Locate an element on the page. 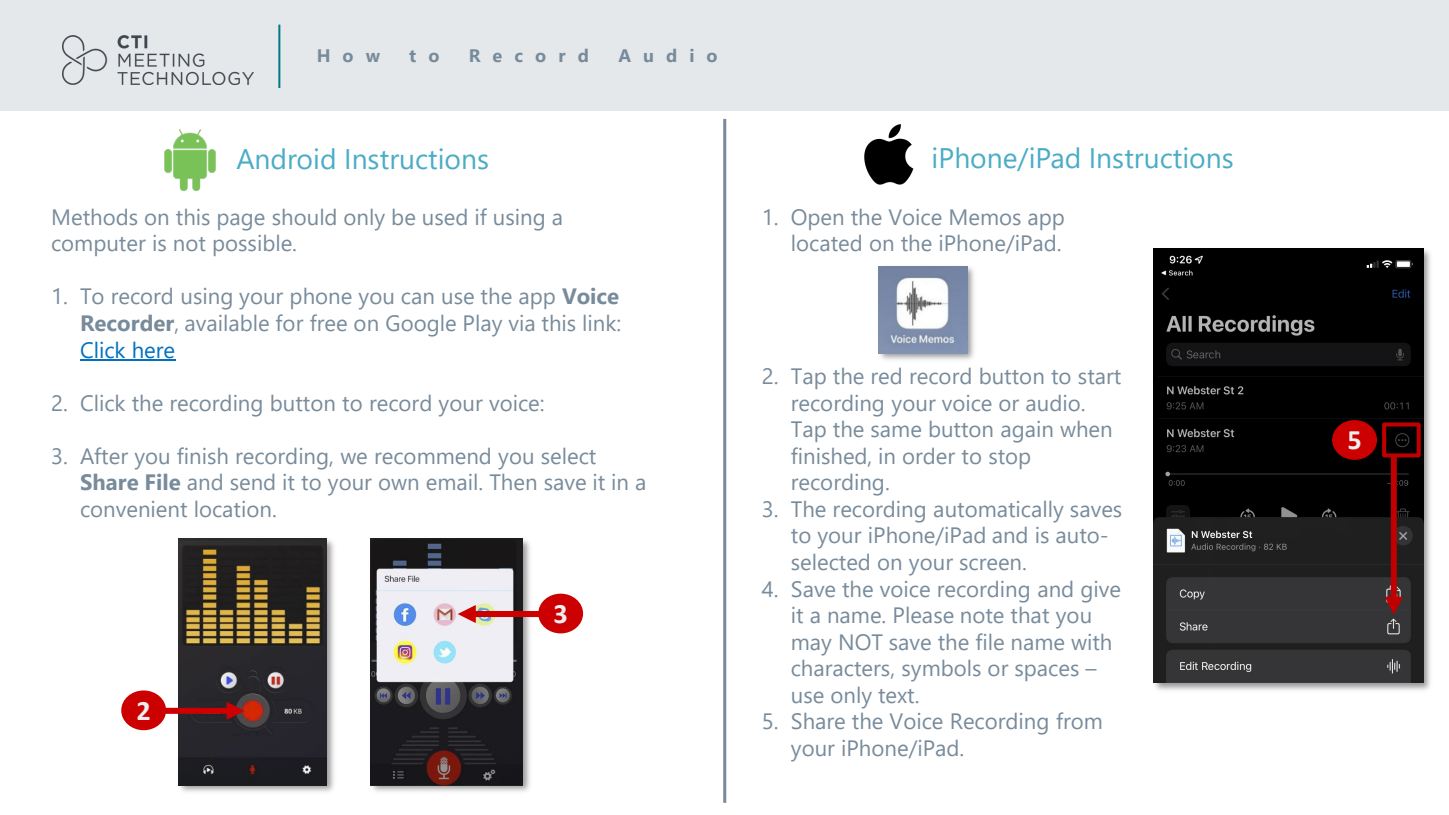 Image resolution: width=1449 pixels, height=815 pixels. via is located at coordinates (521, 323).
